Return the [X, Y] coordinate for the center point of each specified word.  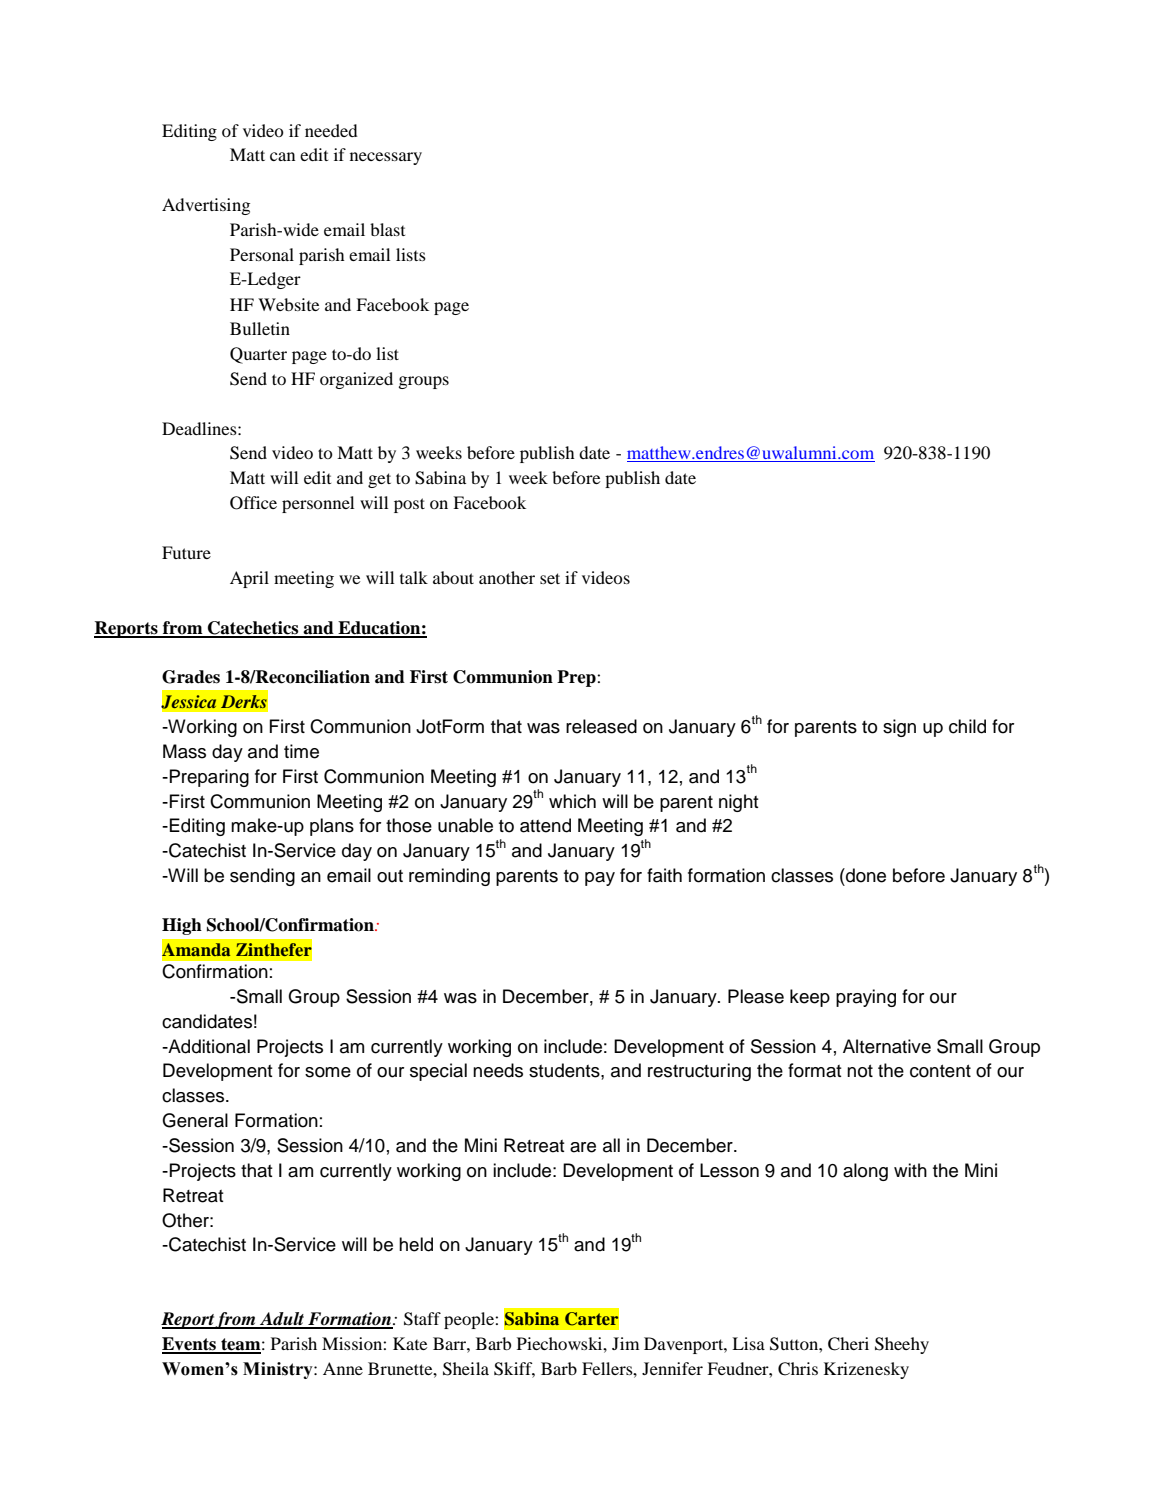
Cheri [848, 1344]
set [550, 578]
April [249, 579]
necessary [386, 158]
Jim [625, 1343]
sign [899, 728]
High [182, 926]
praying [866, 998]
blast [387, 229]
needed [331, 130]
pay [600, 879]
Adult [282, 1320]
